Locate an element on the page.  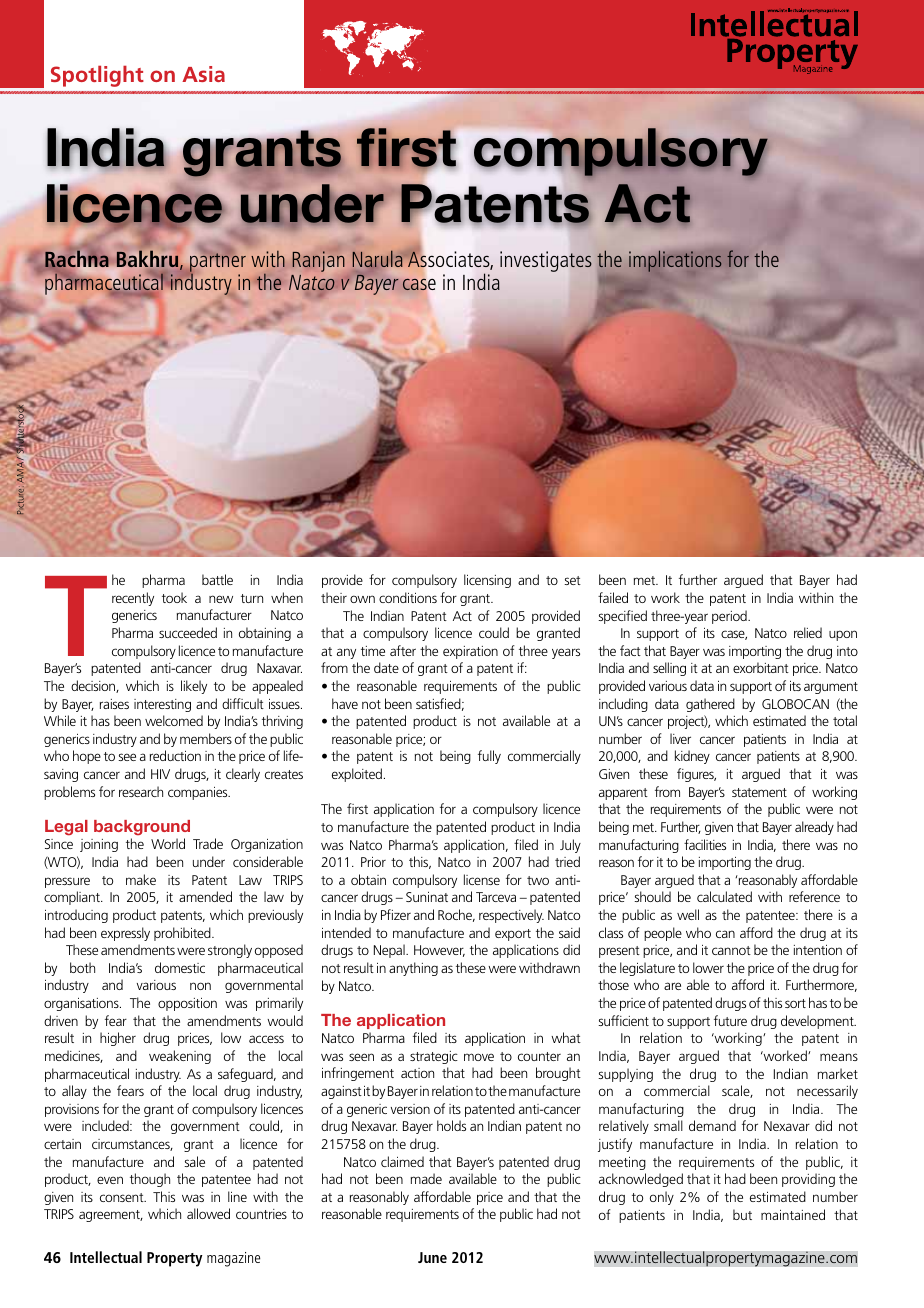
likely is located at coordinates (194, 687).
